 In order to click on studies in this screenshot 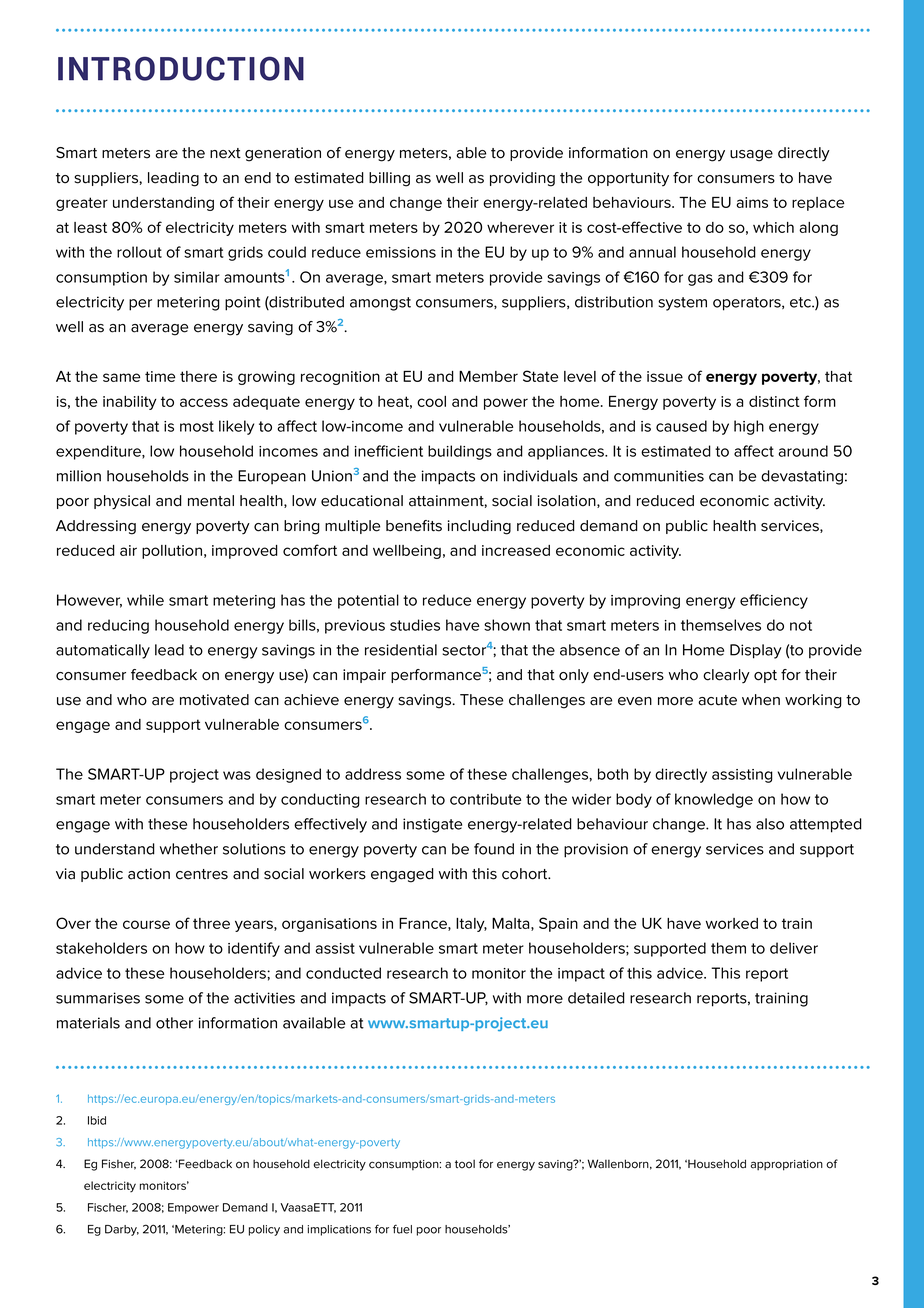, I will do `click(415, 625)`.
